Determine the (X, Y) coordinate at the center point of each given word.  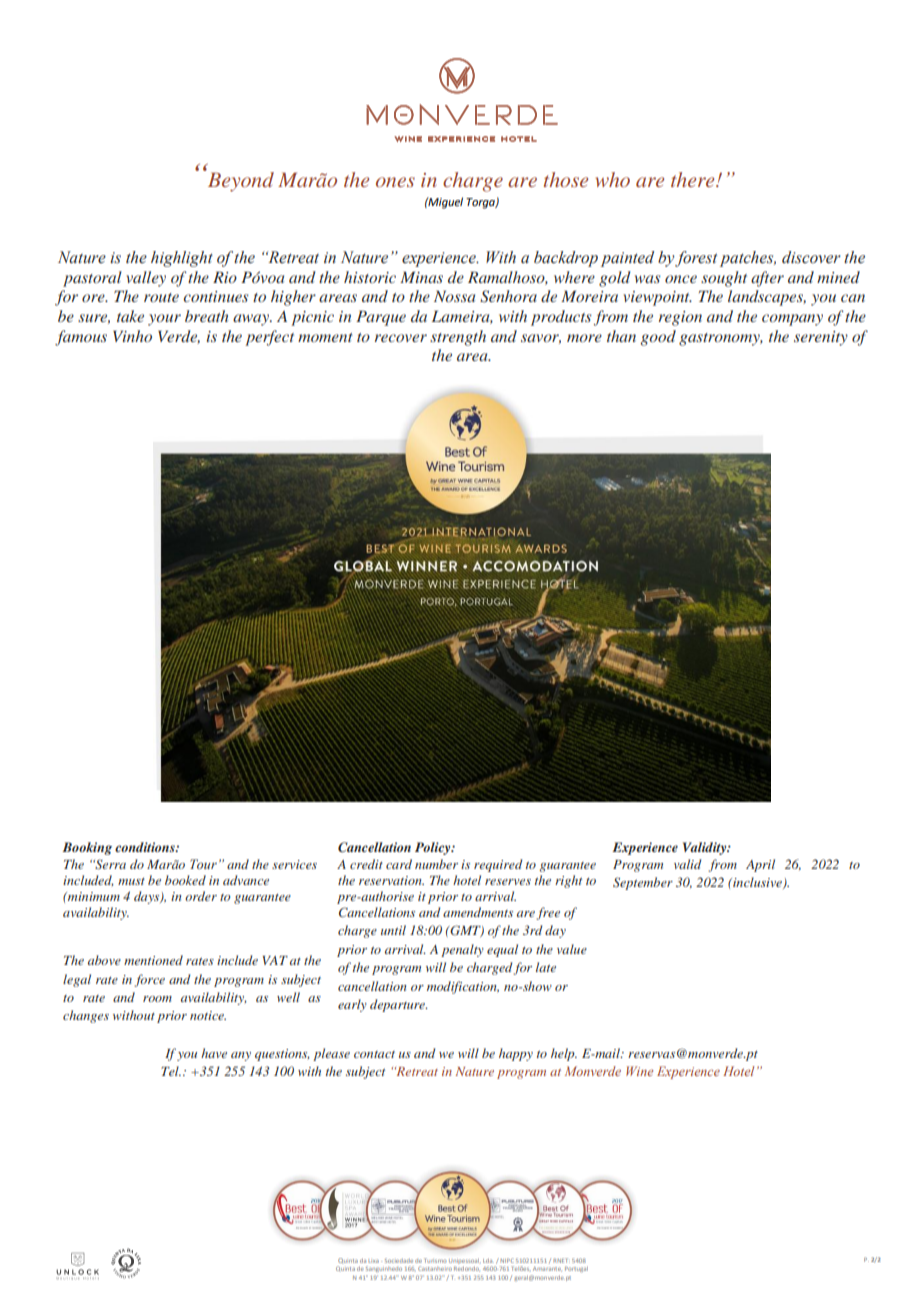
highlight (182, 259)
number (436, 864)
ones (395, 182)
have (214, 1053)
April (760, 865)
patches (748, 259)
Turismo (435, 1260)
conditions (146, 847)
